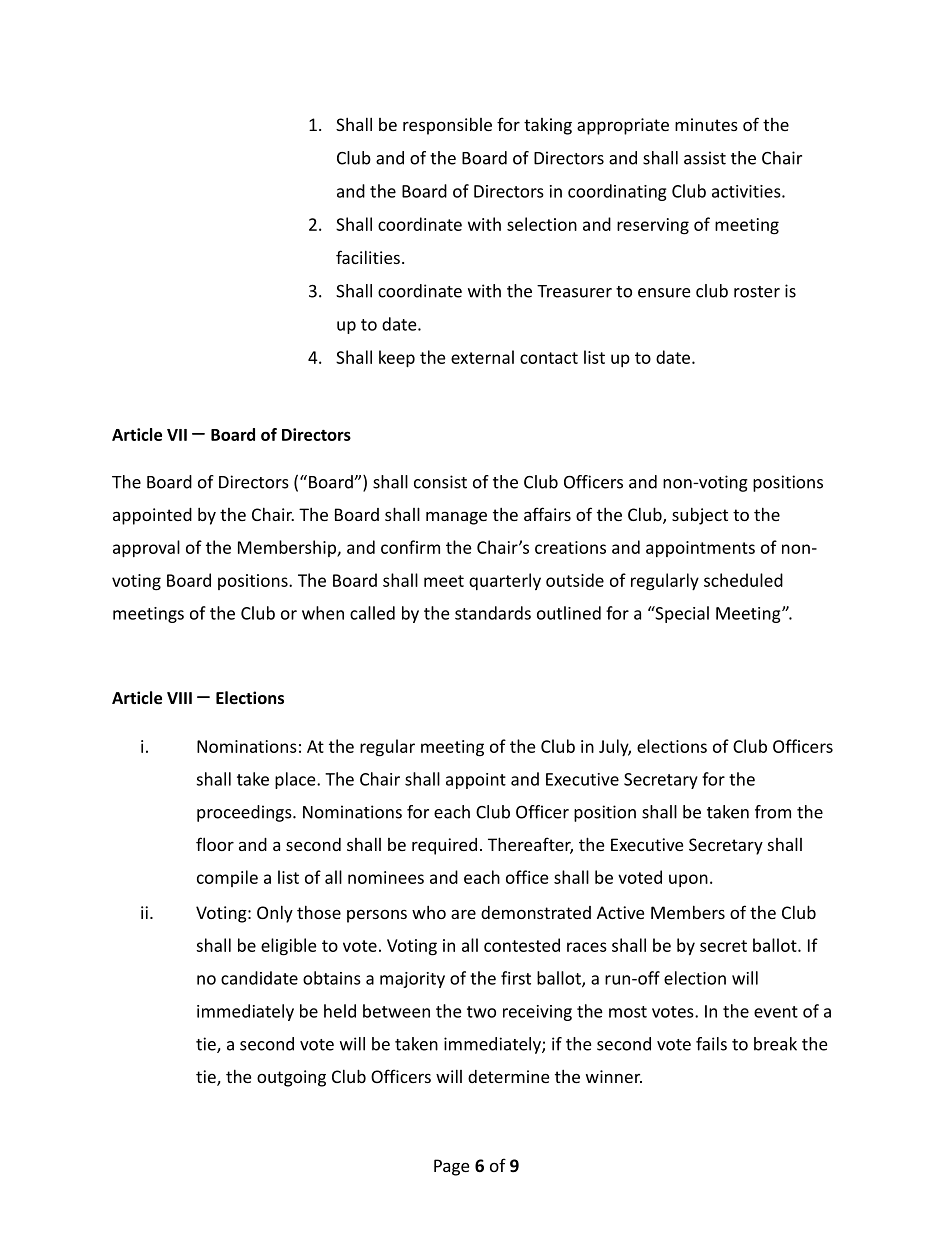 The height and width of the document is (1233, 952). I want to click on standards, so click(493, 613).
